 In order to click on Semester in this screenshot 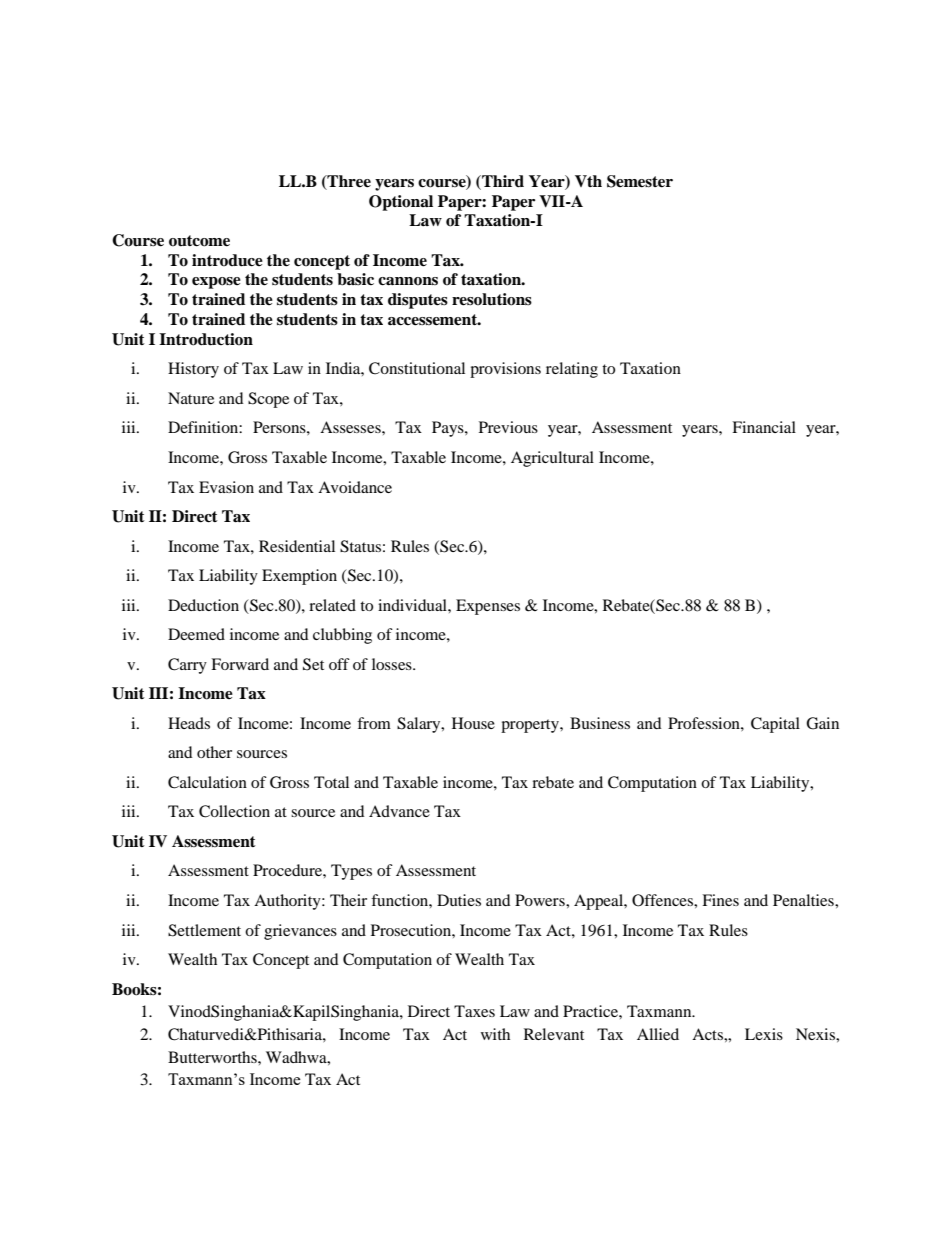, I will do `click(640, 181)`.
